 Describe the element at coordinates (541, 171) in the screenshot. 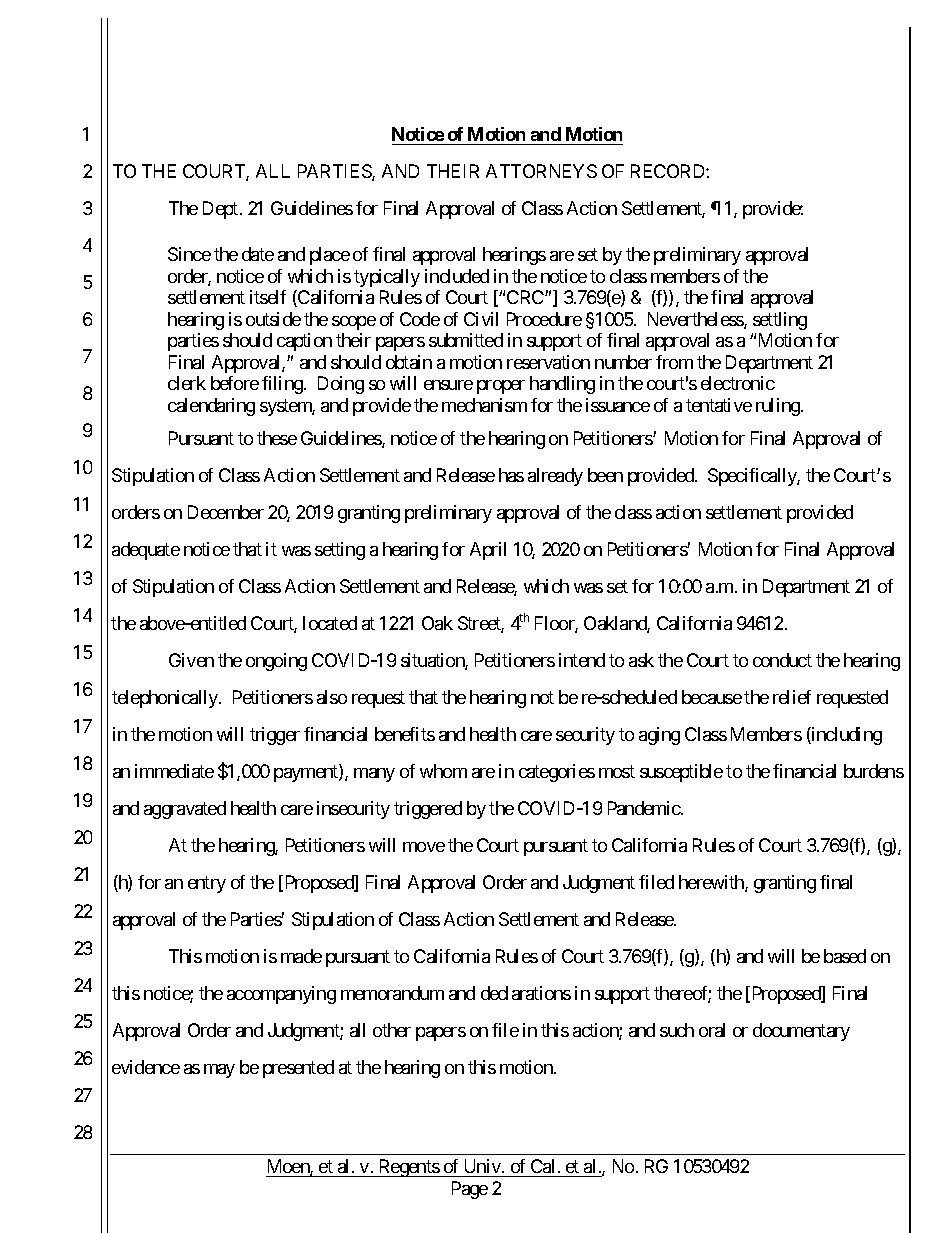

I see `ATTORNEYS` at that location.
